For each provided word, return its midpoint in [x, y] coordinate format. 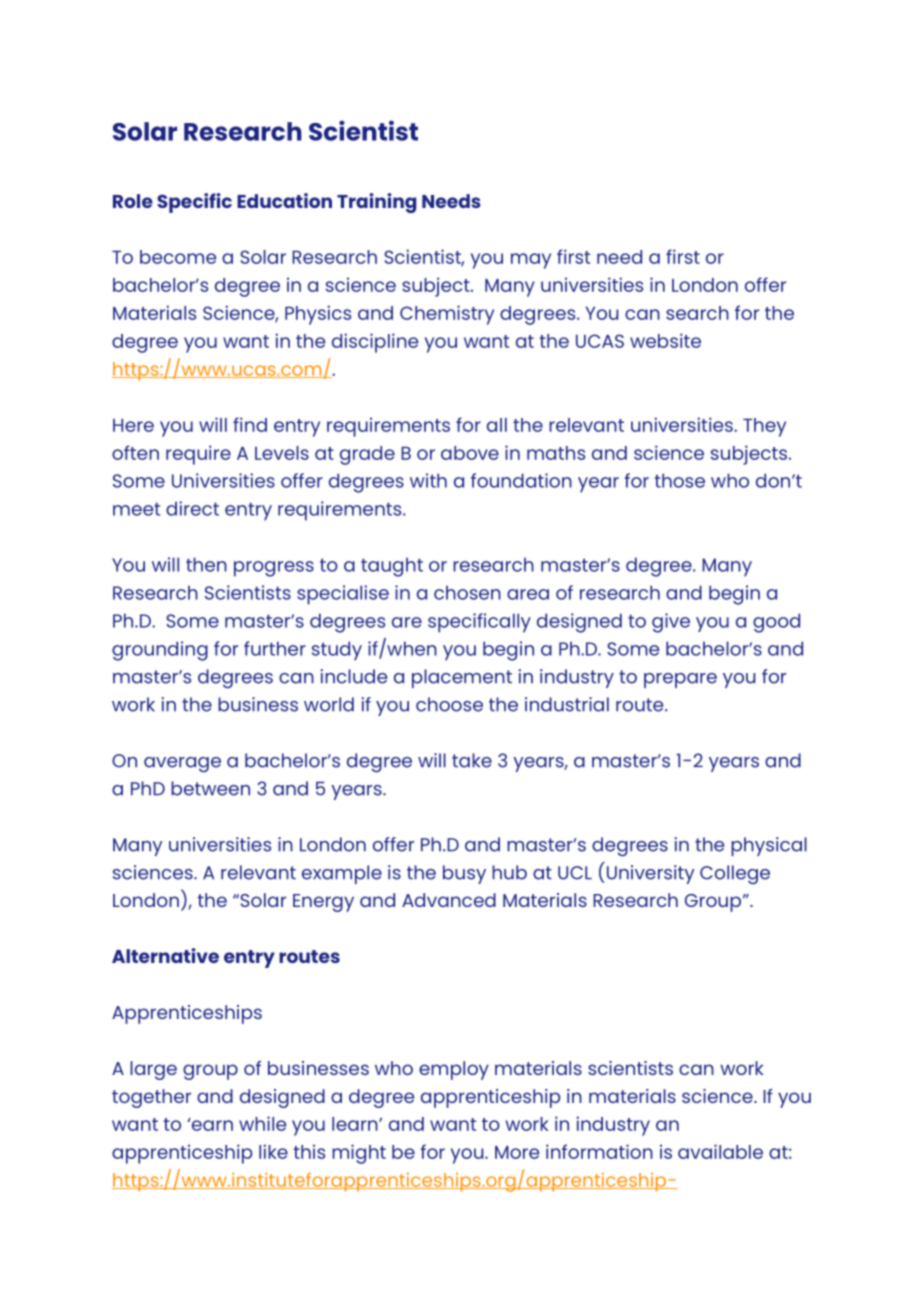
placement [462, 678]
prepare [680, 680]
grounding [160, 651]
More [517, 1152]
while [262, 1123]
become [178, 257]
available [720, 1151]
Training [376, 203]
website [665, 340]
